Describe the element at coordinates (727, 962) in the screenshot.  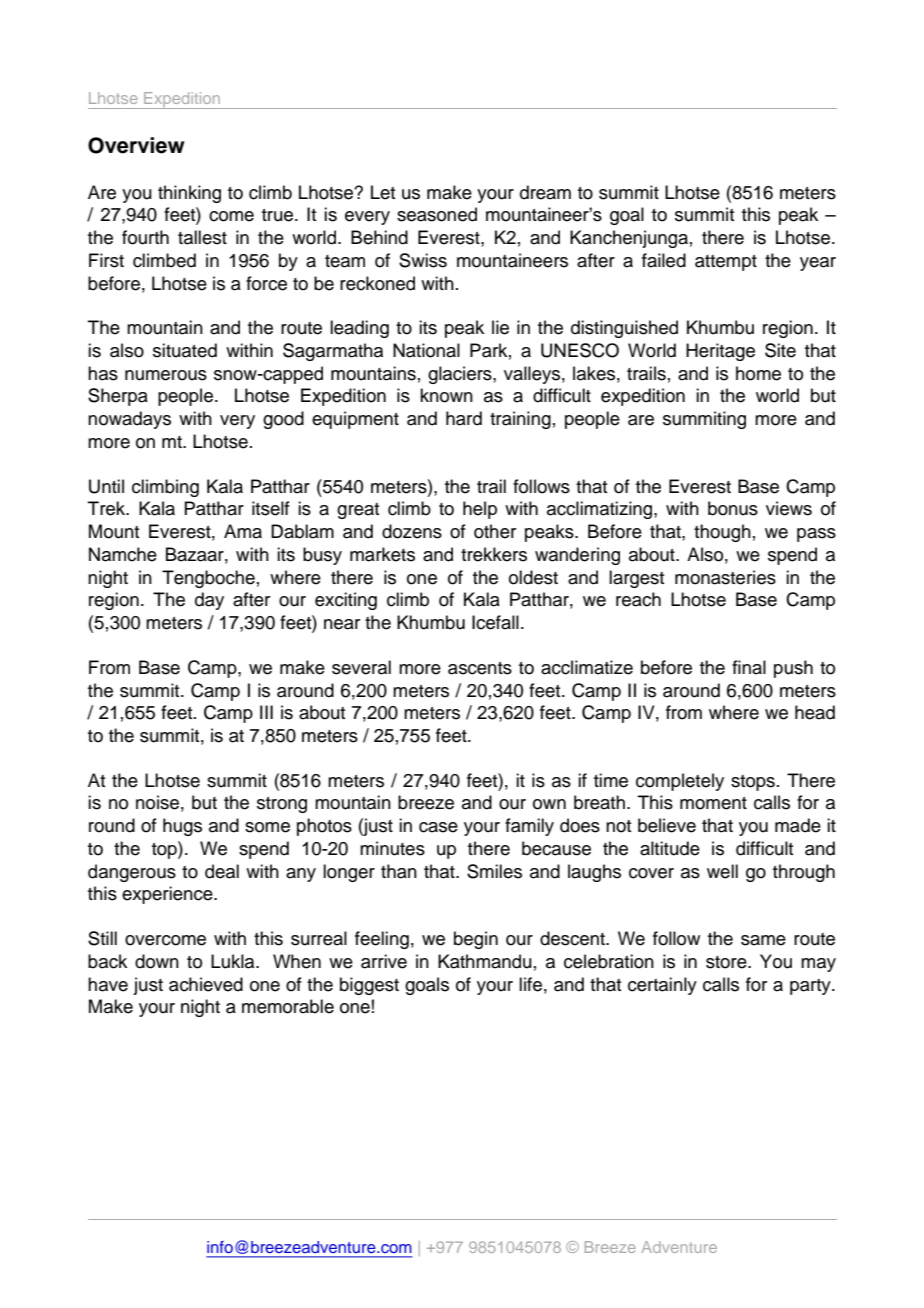
I see `store` at that location.
